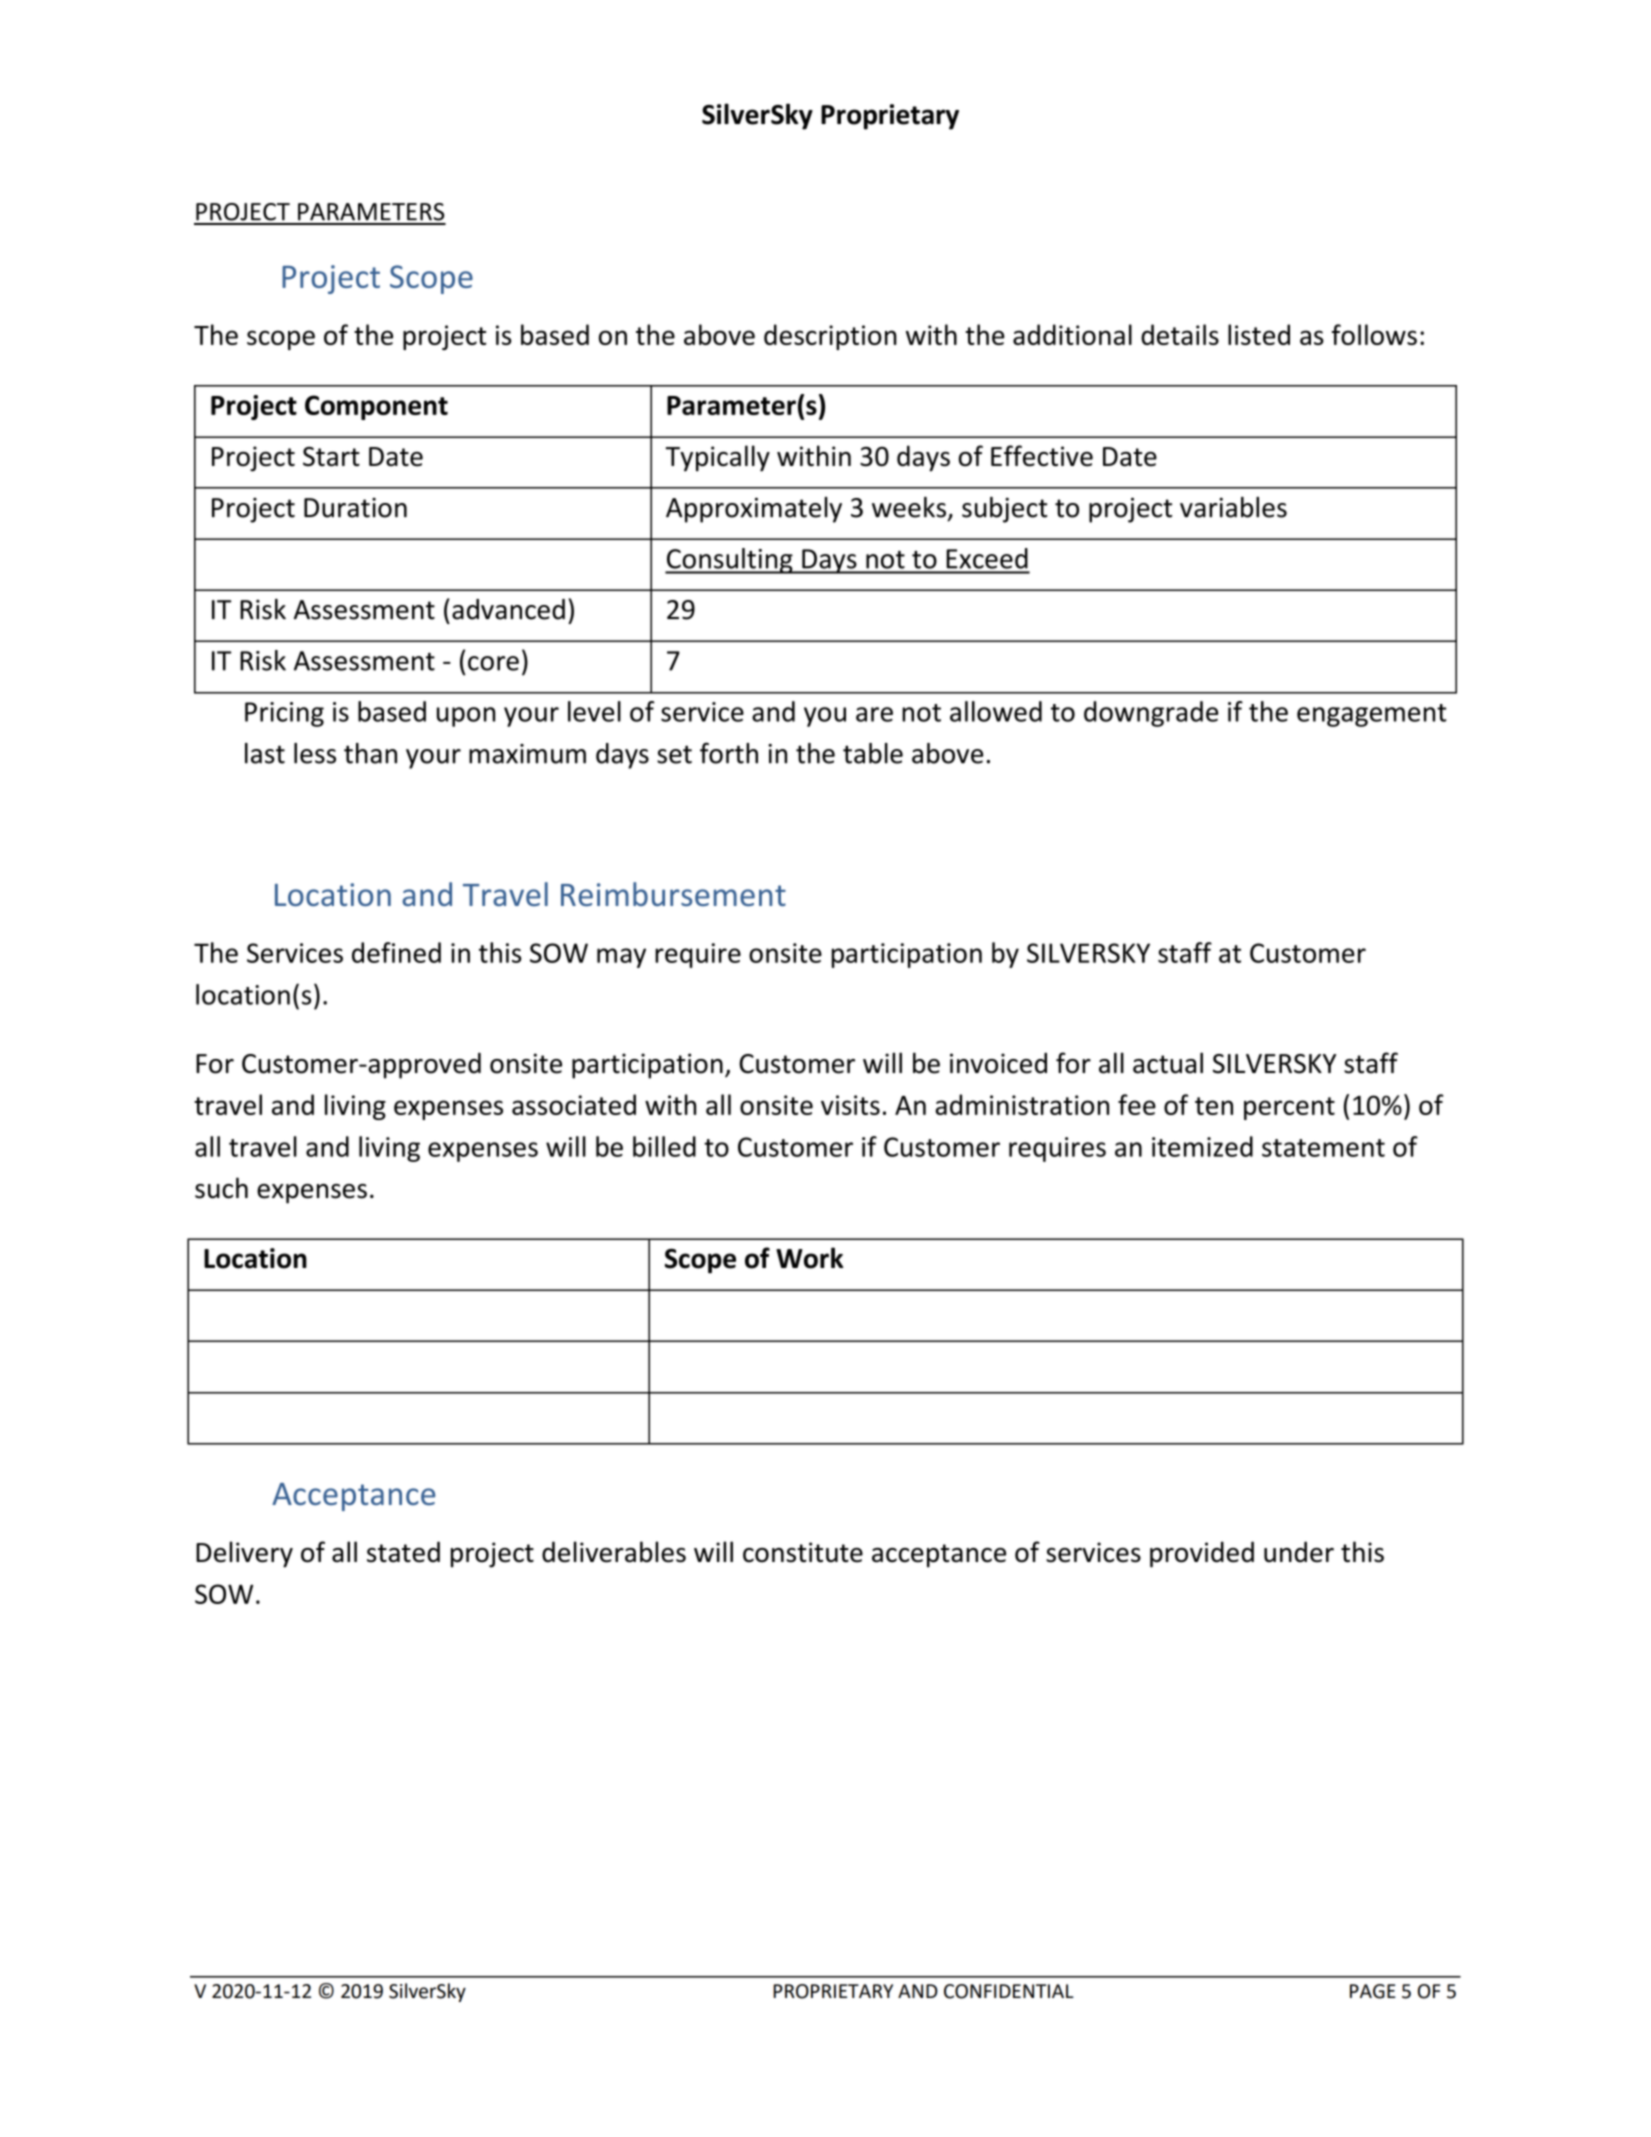  Describe the element at coordinates (1202, 1146) in the page. I see `itemized` at that location.
